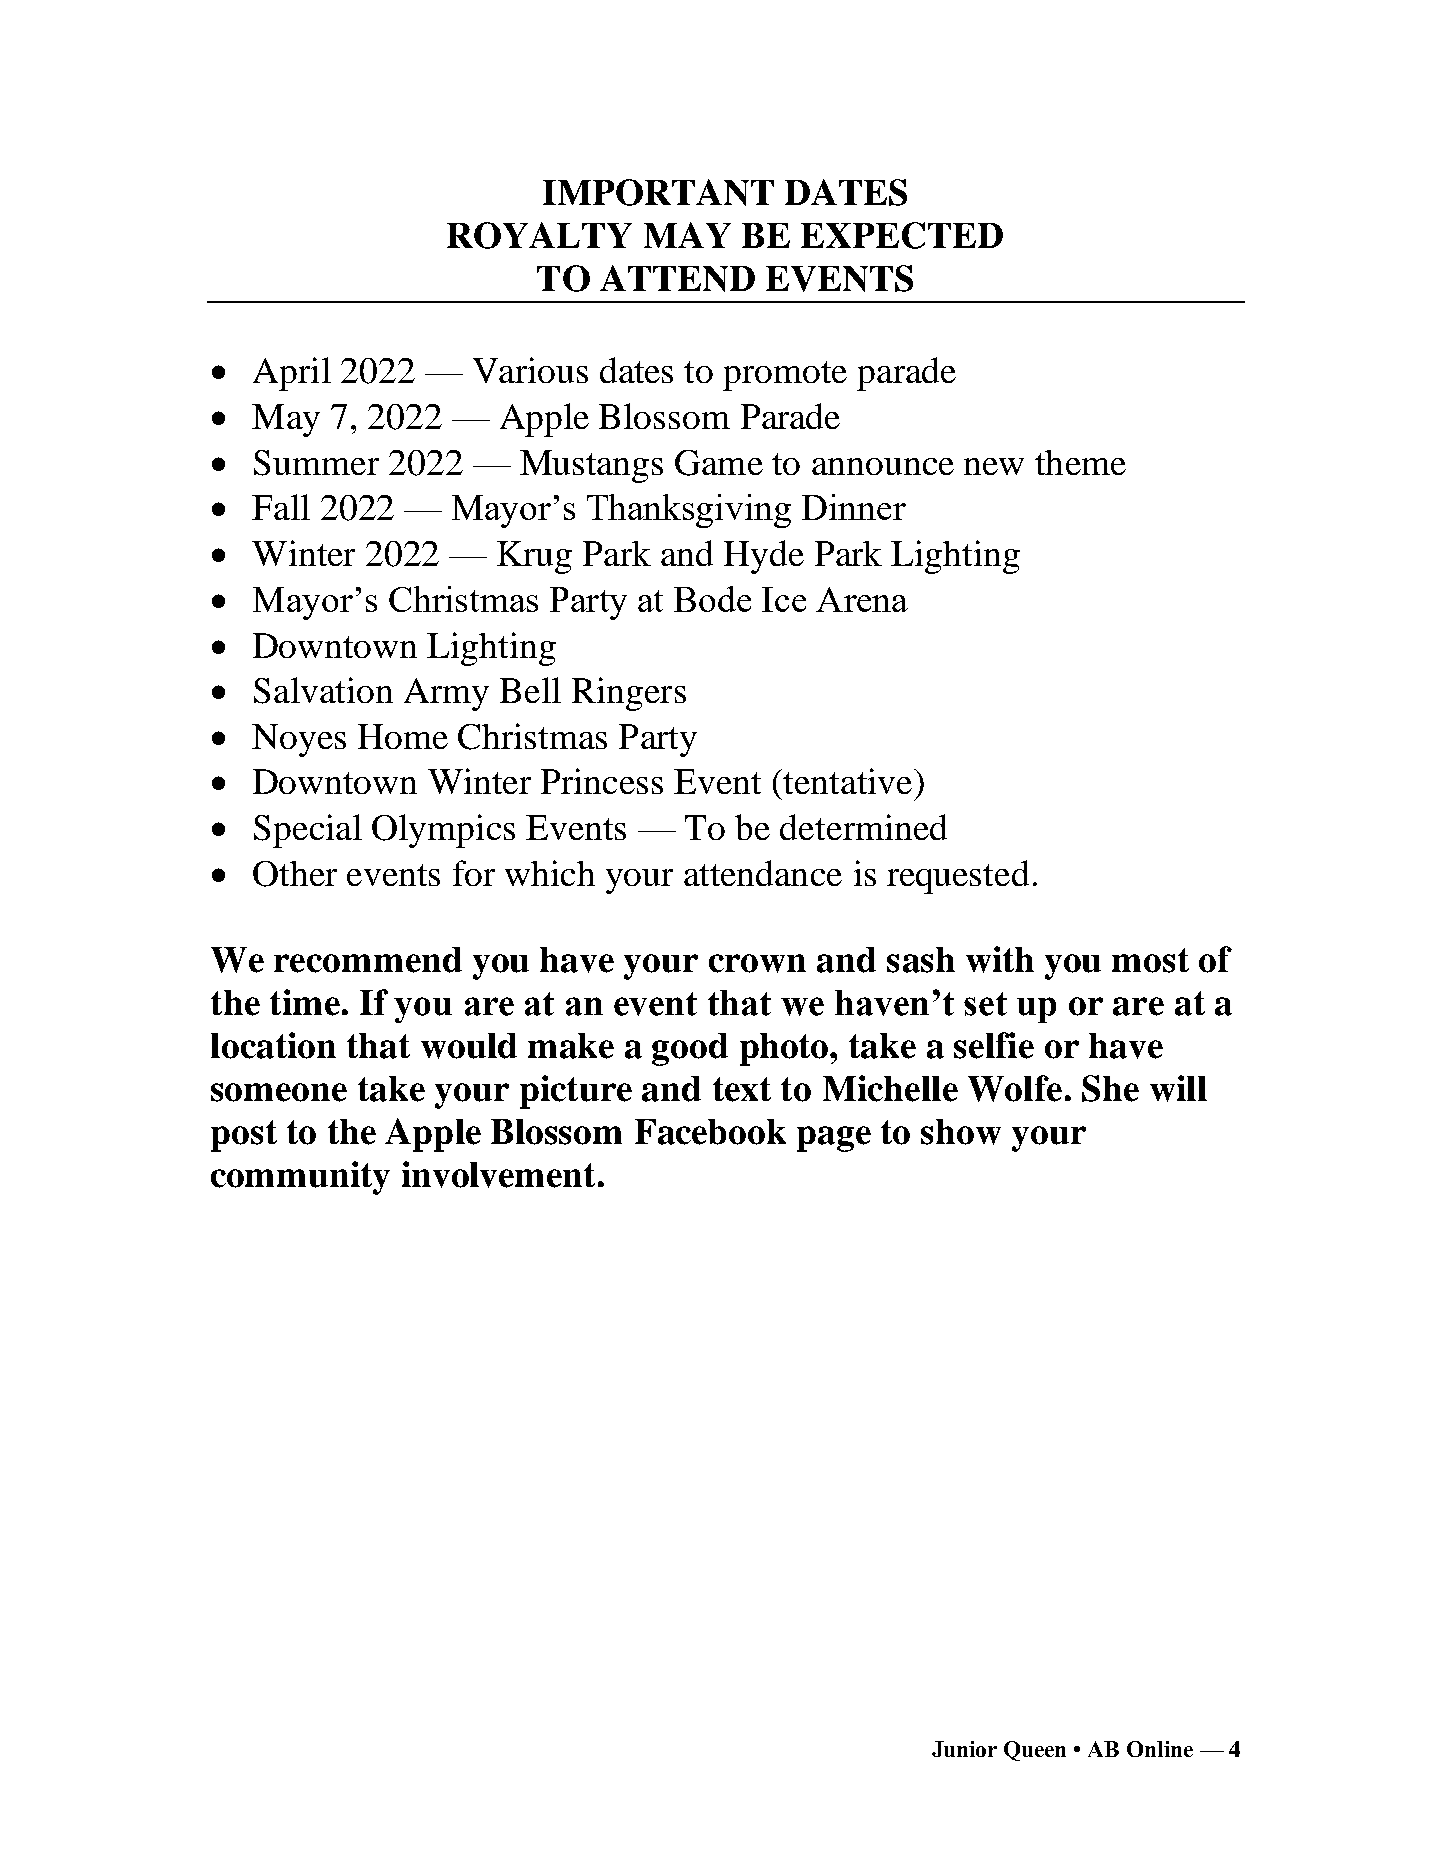 This screenshot has width=1430, height=1851. I want to click on EXPECTED, so click(902, 235).
